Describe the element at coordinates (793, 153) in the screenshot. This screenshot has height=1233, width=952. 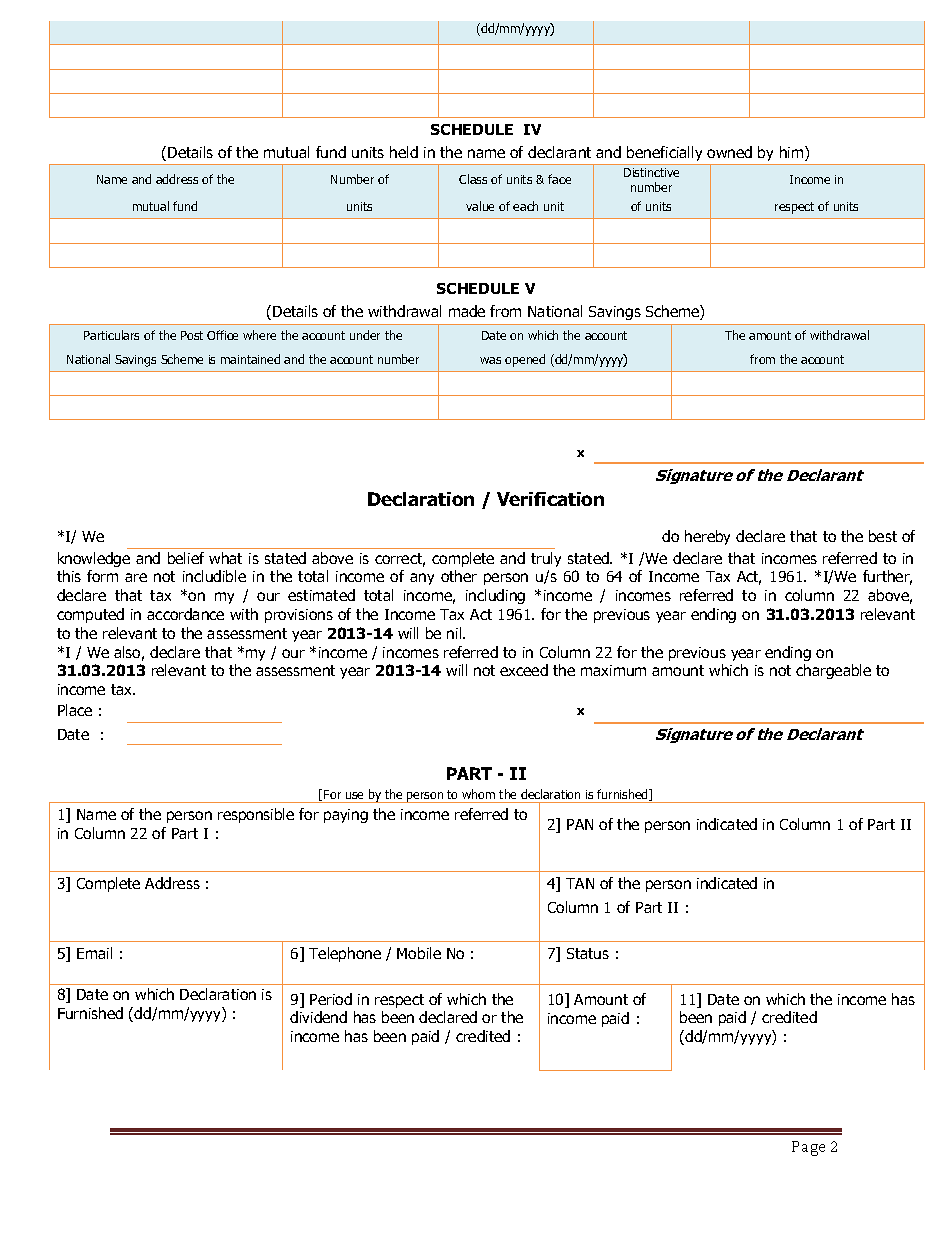
I see `him` at that location.
